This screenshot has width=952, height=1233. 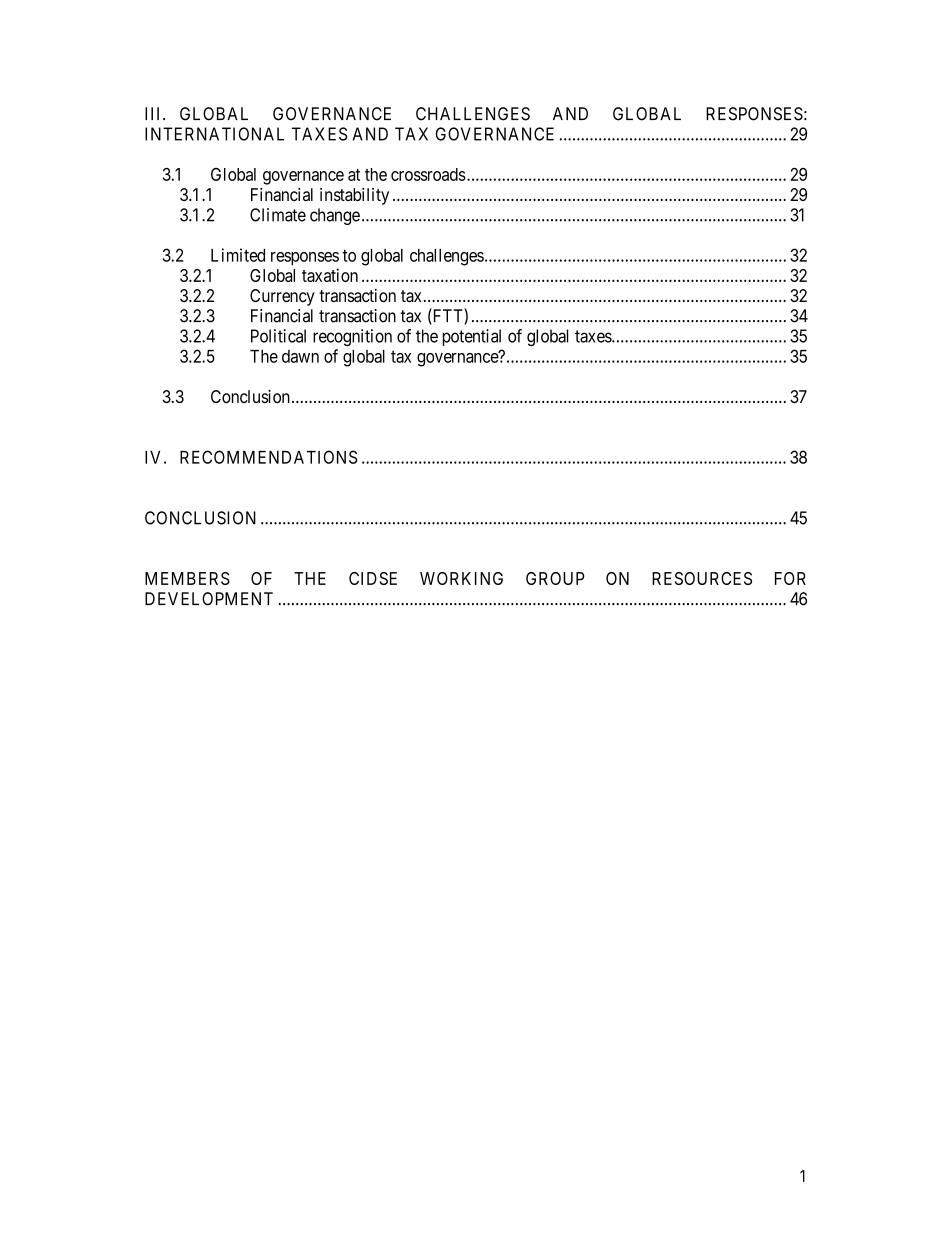 I want to click on taxation, so click(x=330, y=275).
